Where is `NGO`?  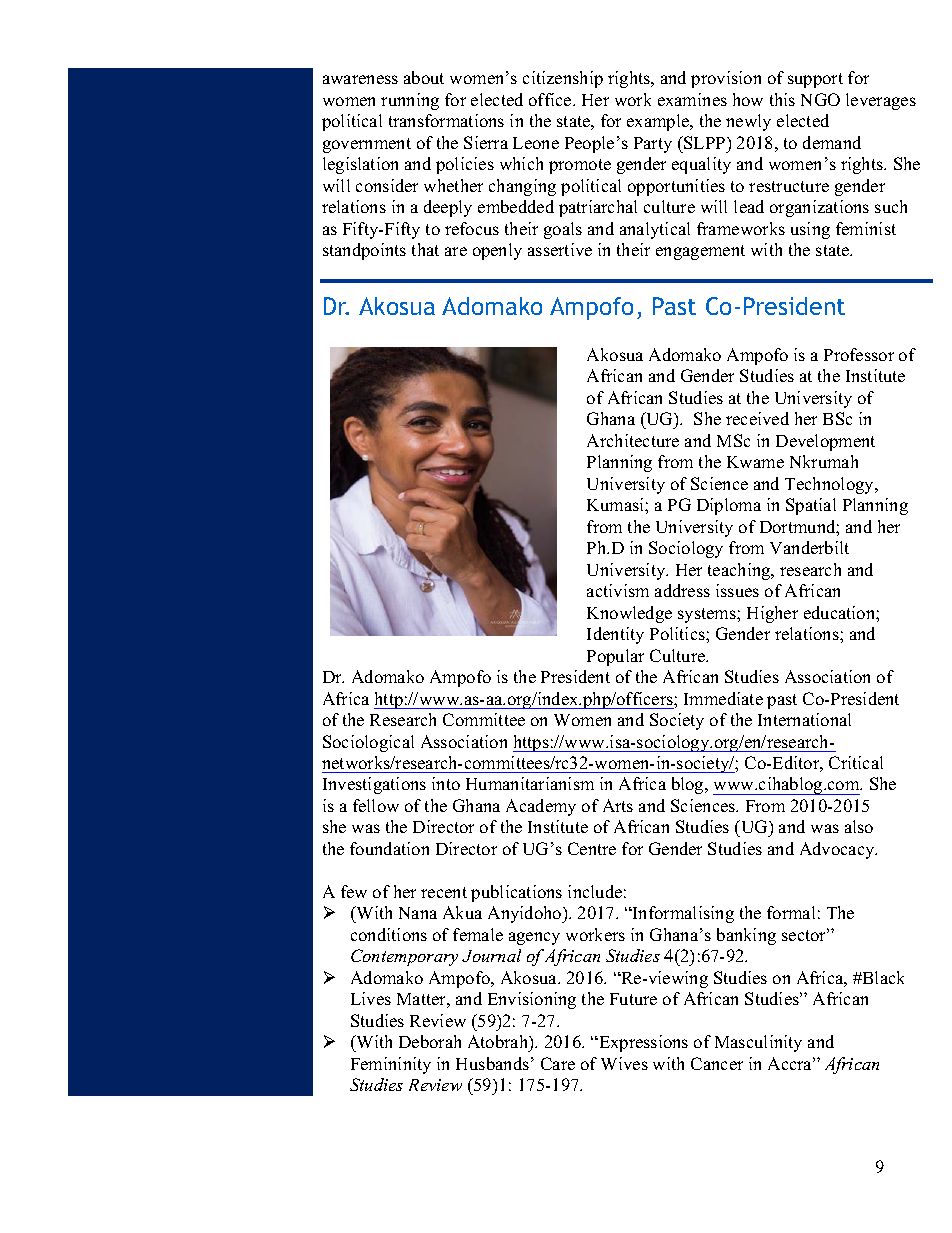
NGO is located at coordinates (820, 99).
